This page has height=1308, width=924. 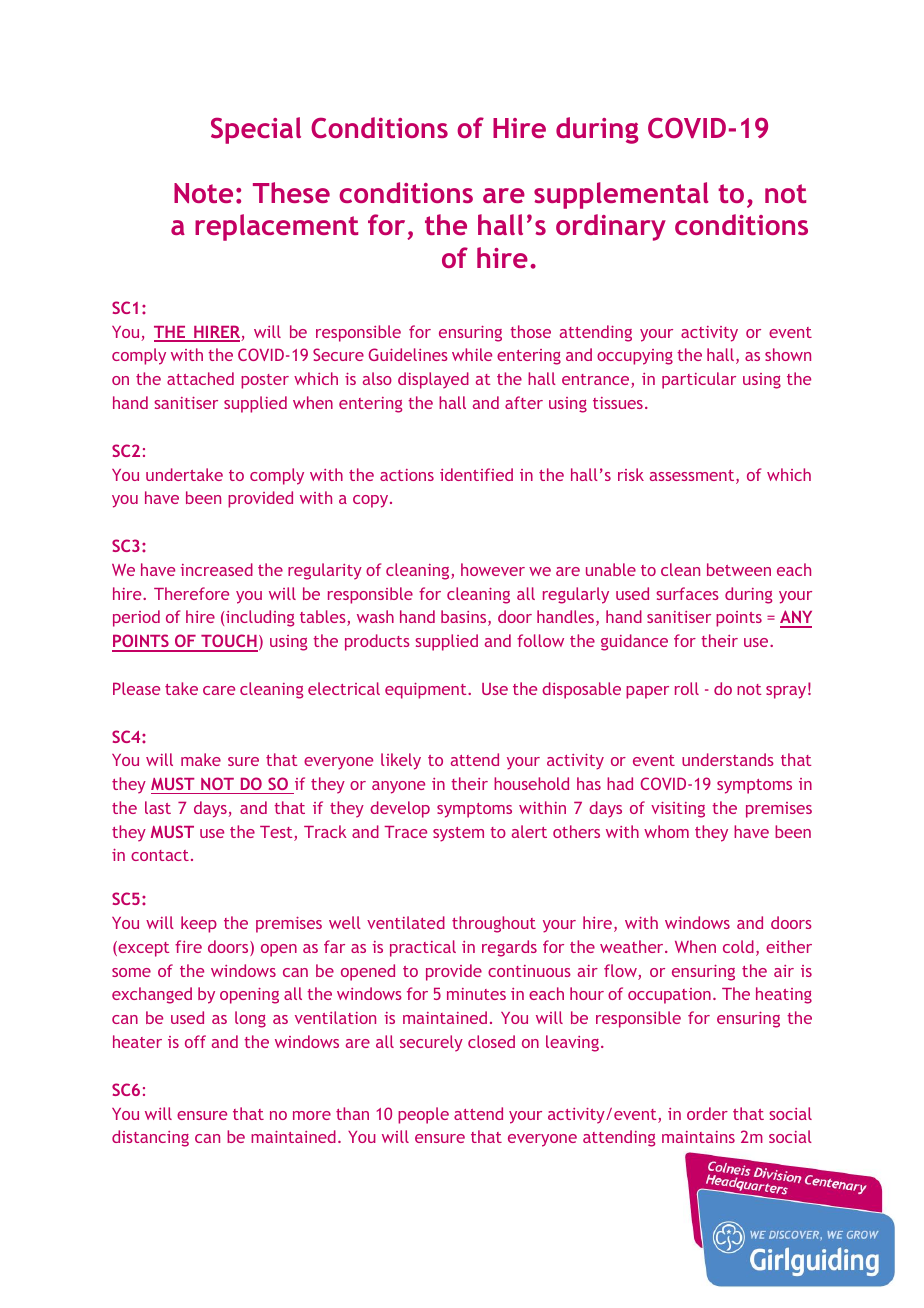 What do you see at coordinates (678, 810) in the page?
I see `visiting` at bounding box center [678, 810].
